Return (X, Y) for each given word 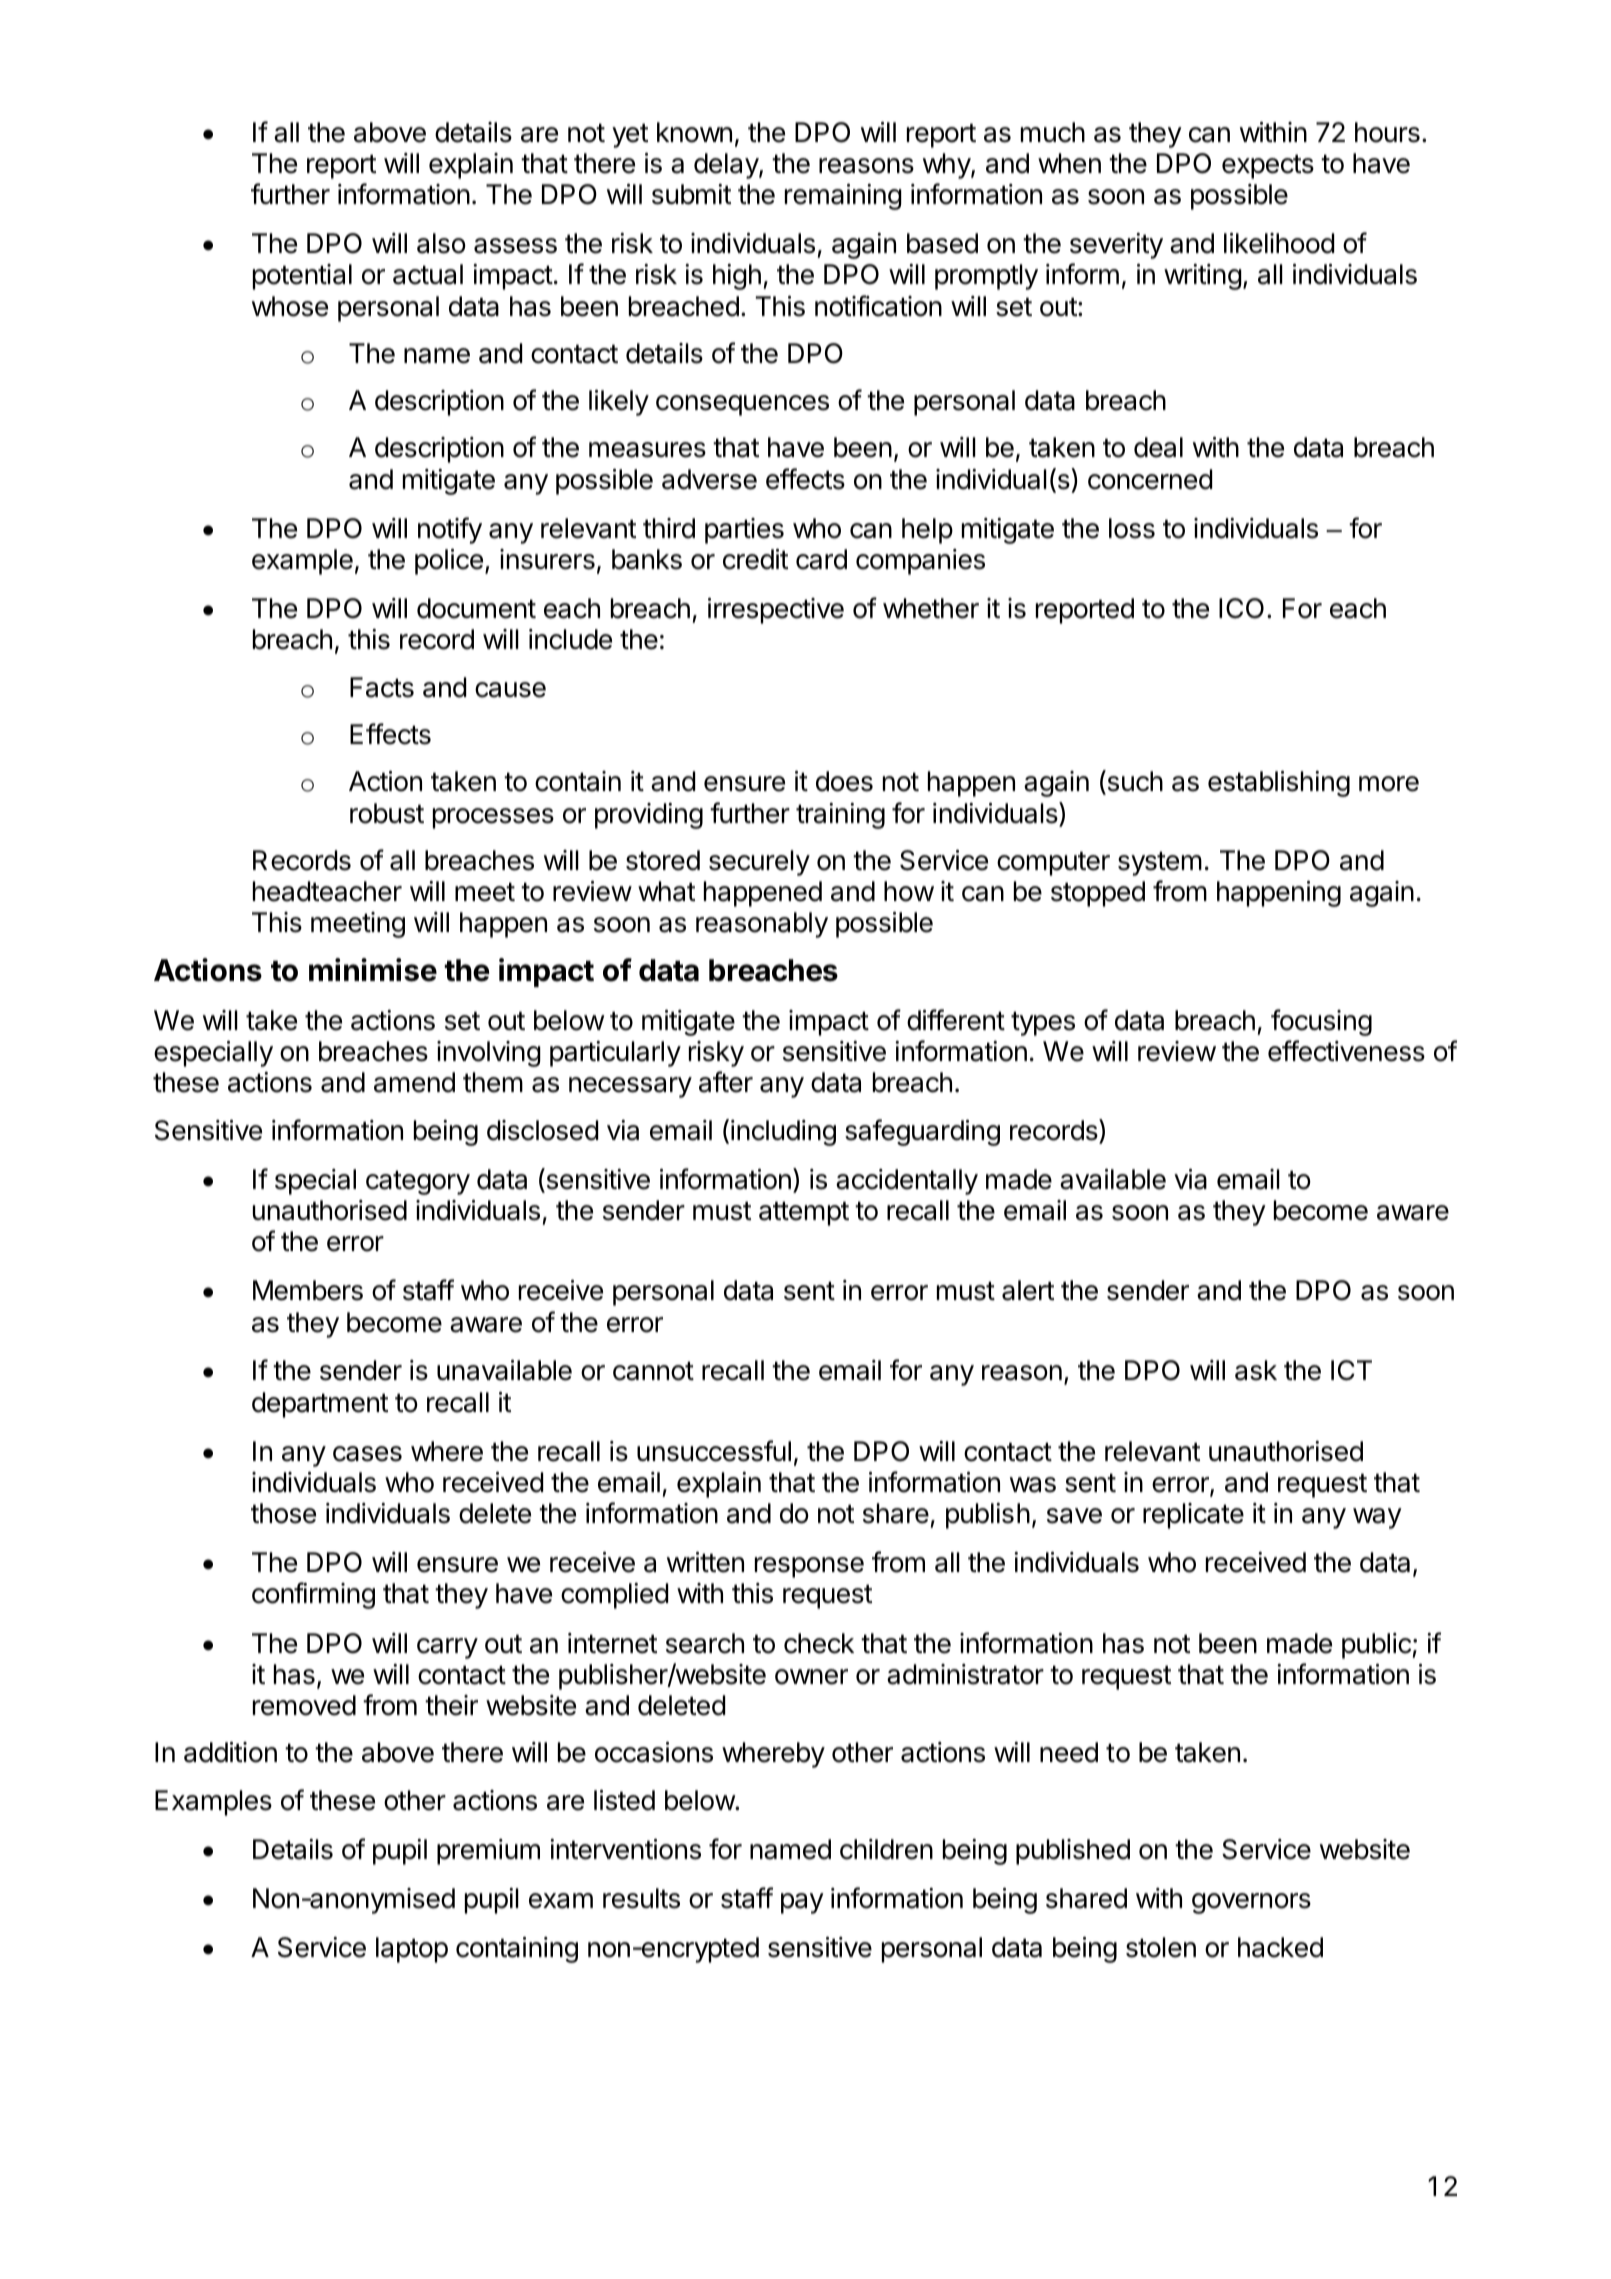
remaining (843, 197)
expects (1268, 166)
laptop (412, 1950)
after (726, 1082)
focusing (1321, 1022)
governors (1251, 1903)
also (441, 243)
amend (414, 1082)
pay (802, 1903)
